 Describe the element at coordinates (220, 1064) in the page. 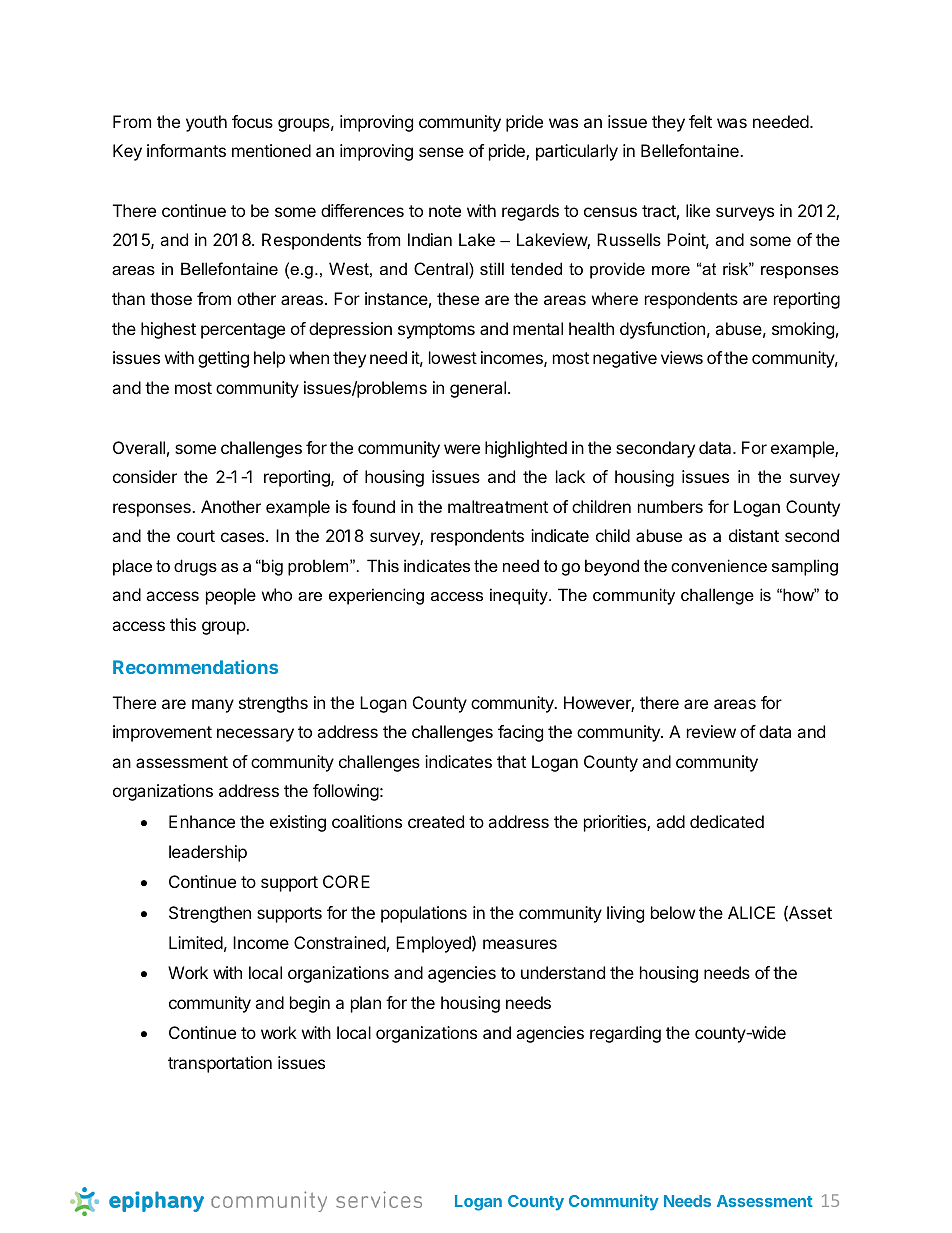

I see `transportation` at that location.
